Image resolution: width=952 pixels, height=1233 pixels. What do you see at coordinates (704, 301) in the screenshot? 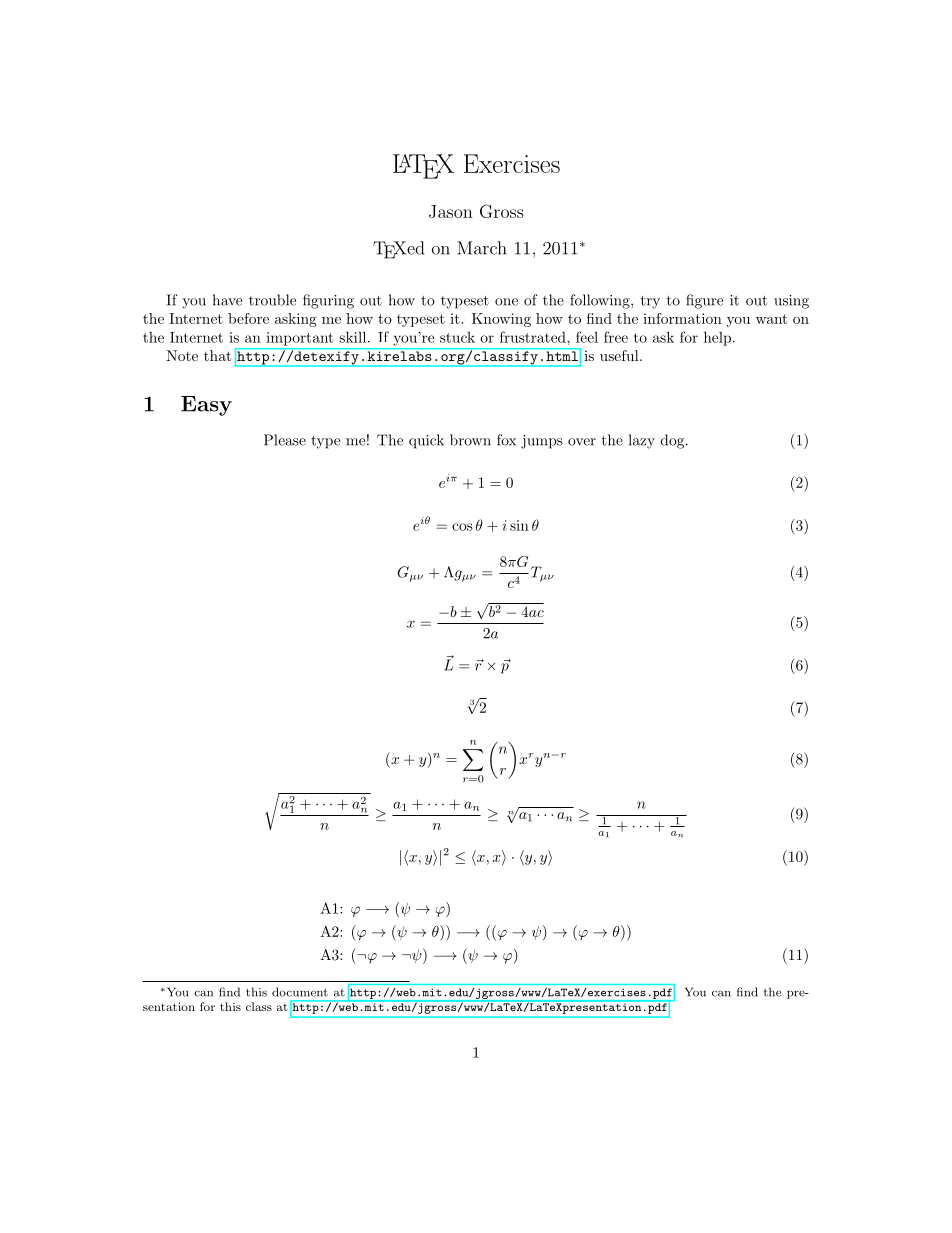
I see `figure` at bounding box center [704, 301].
